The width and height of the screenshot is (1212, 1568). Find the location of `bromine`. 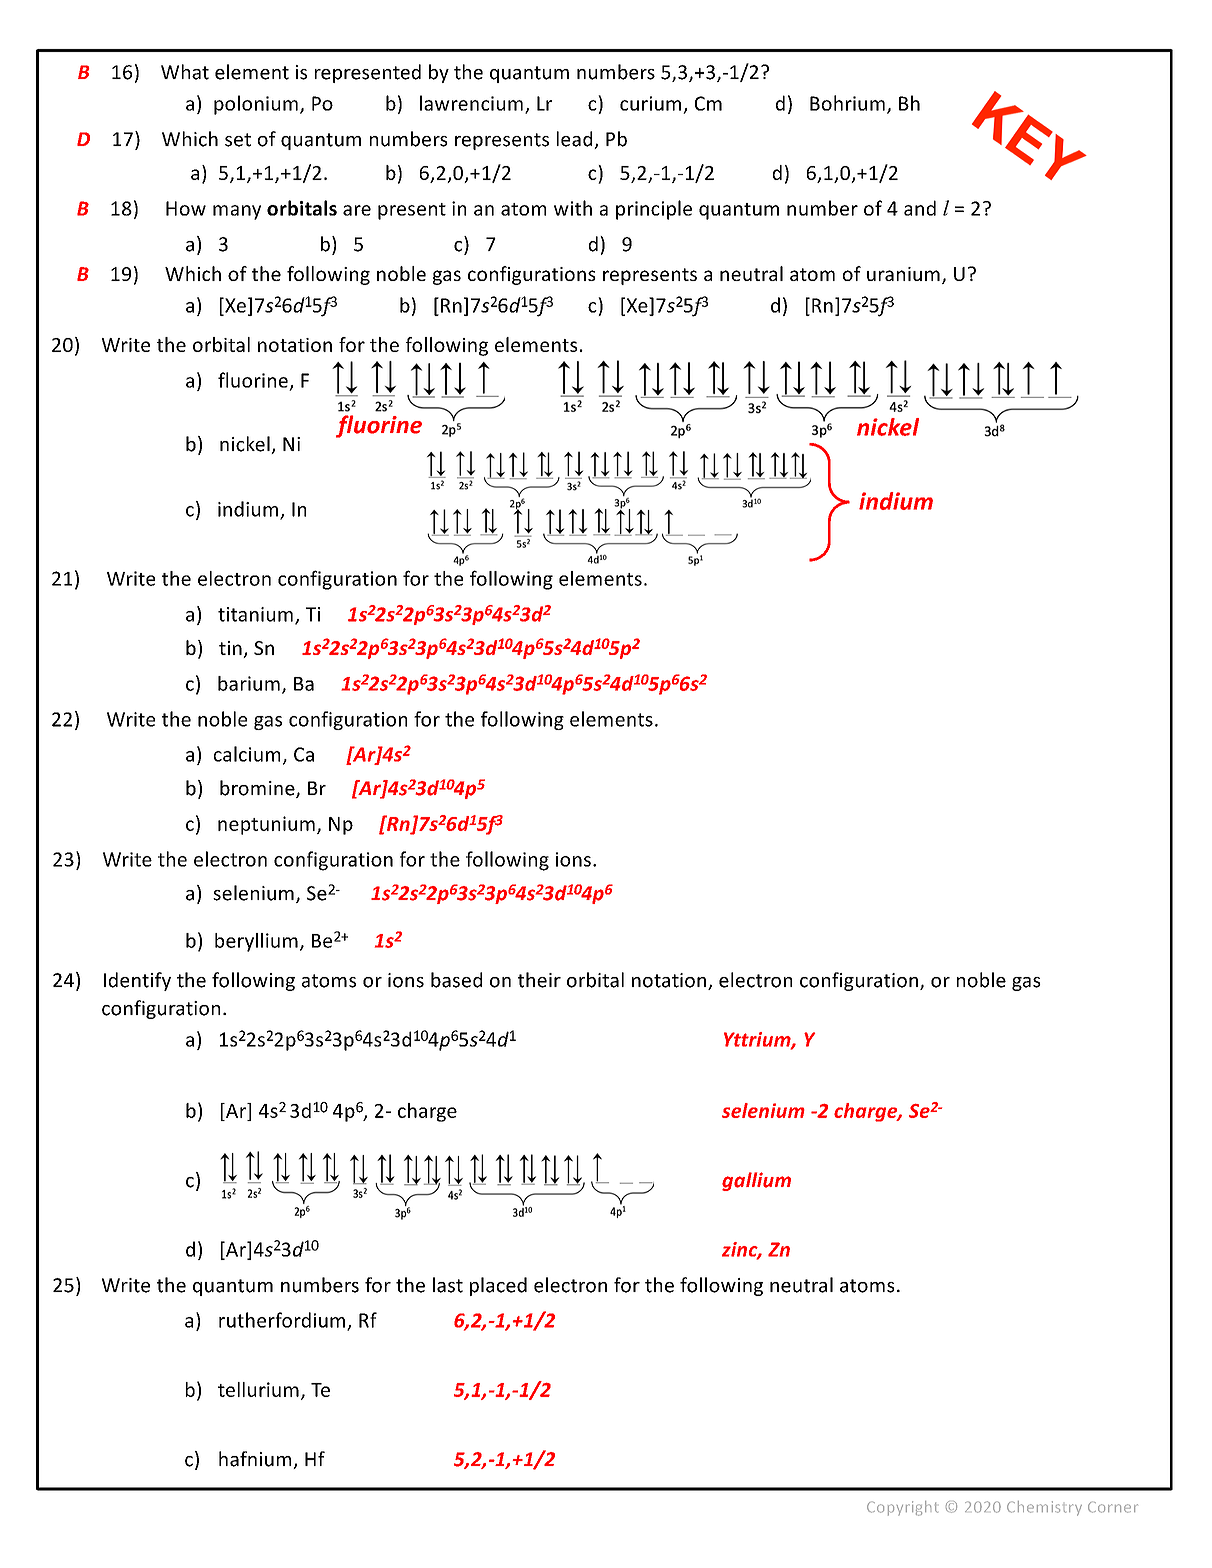

bromine is located at coordinates (258, 789).
